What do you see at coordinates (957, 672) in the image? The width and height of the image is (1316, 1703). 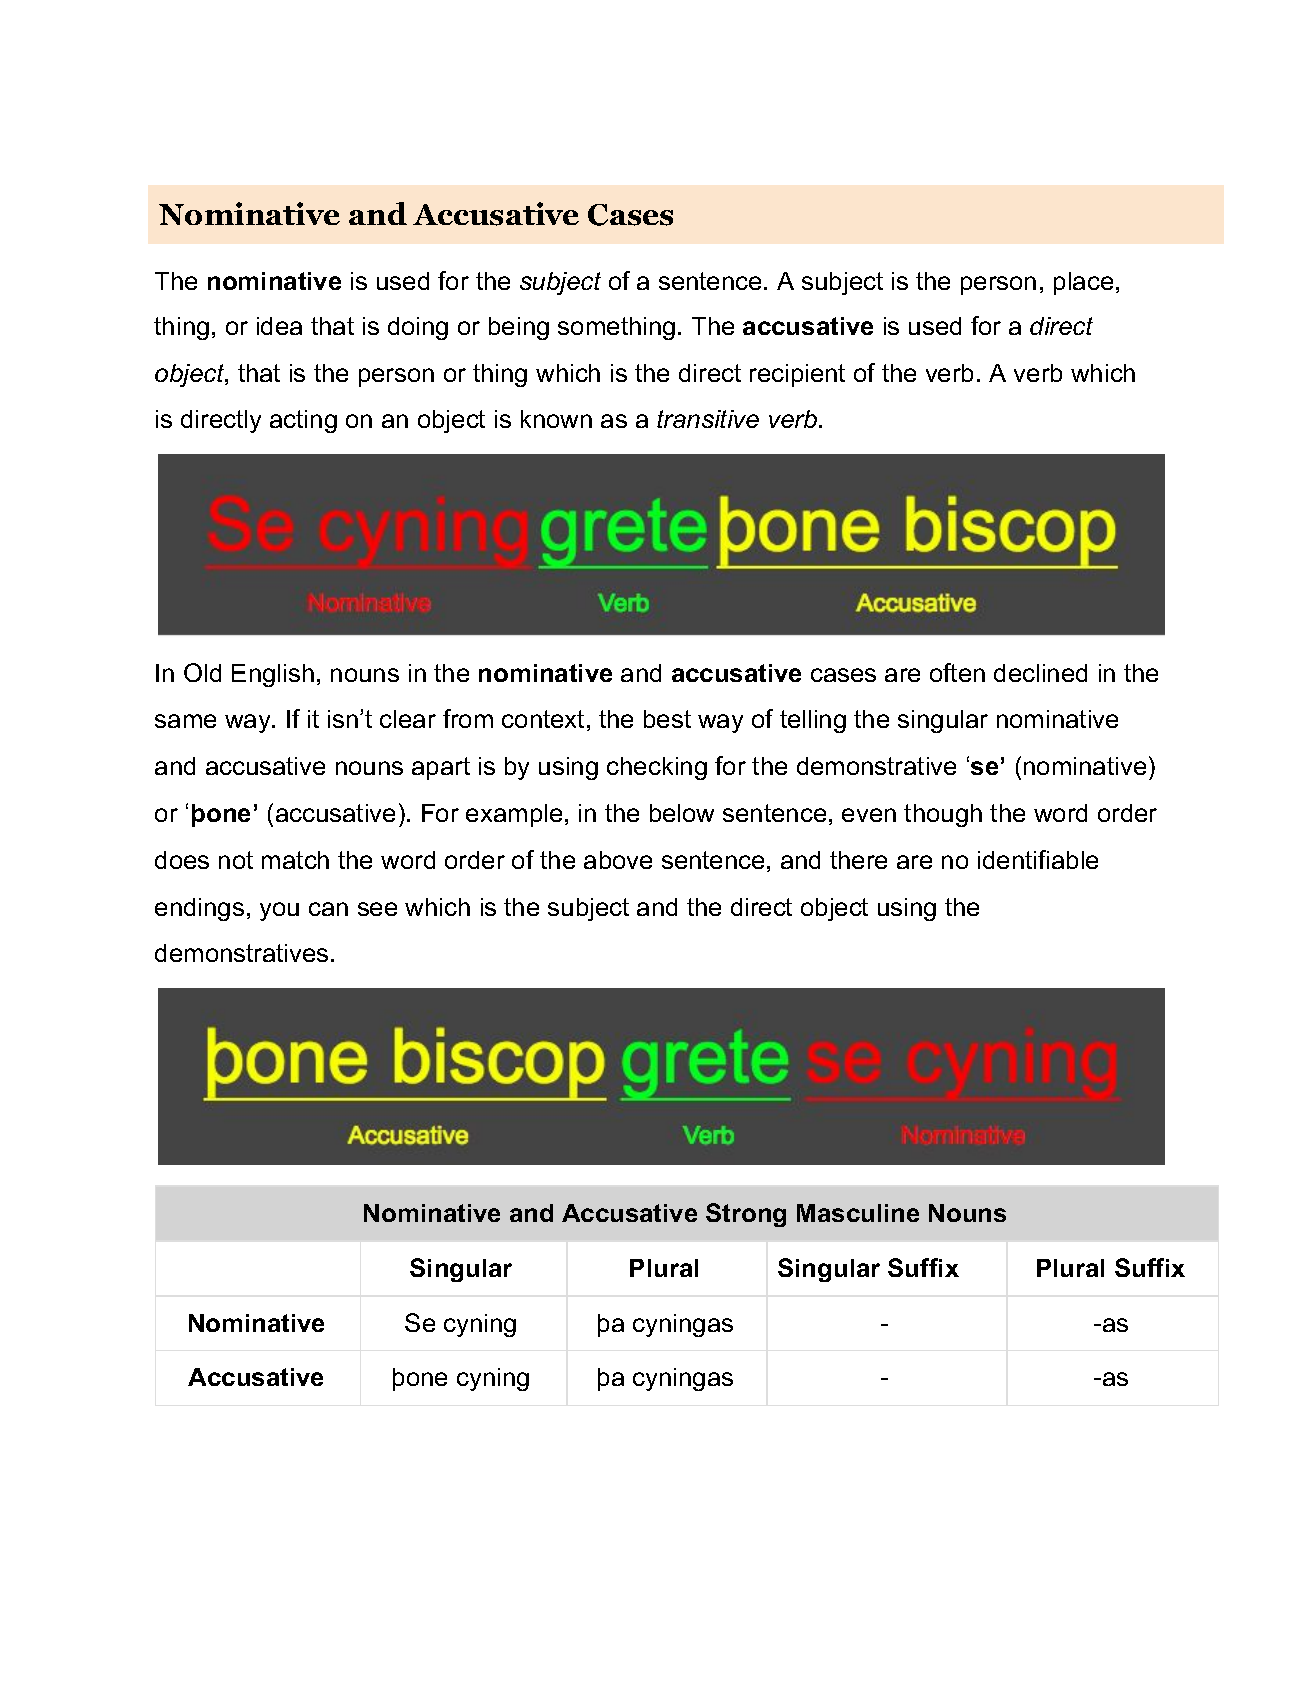 I see `often` at bounding box center [957, 672].
